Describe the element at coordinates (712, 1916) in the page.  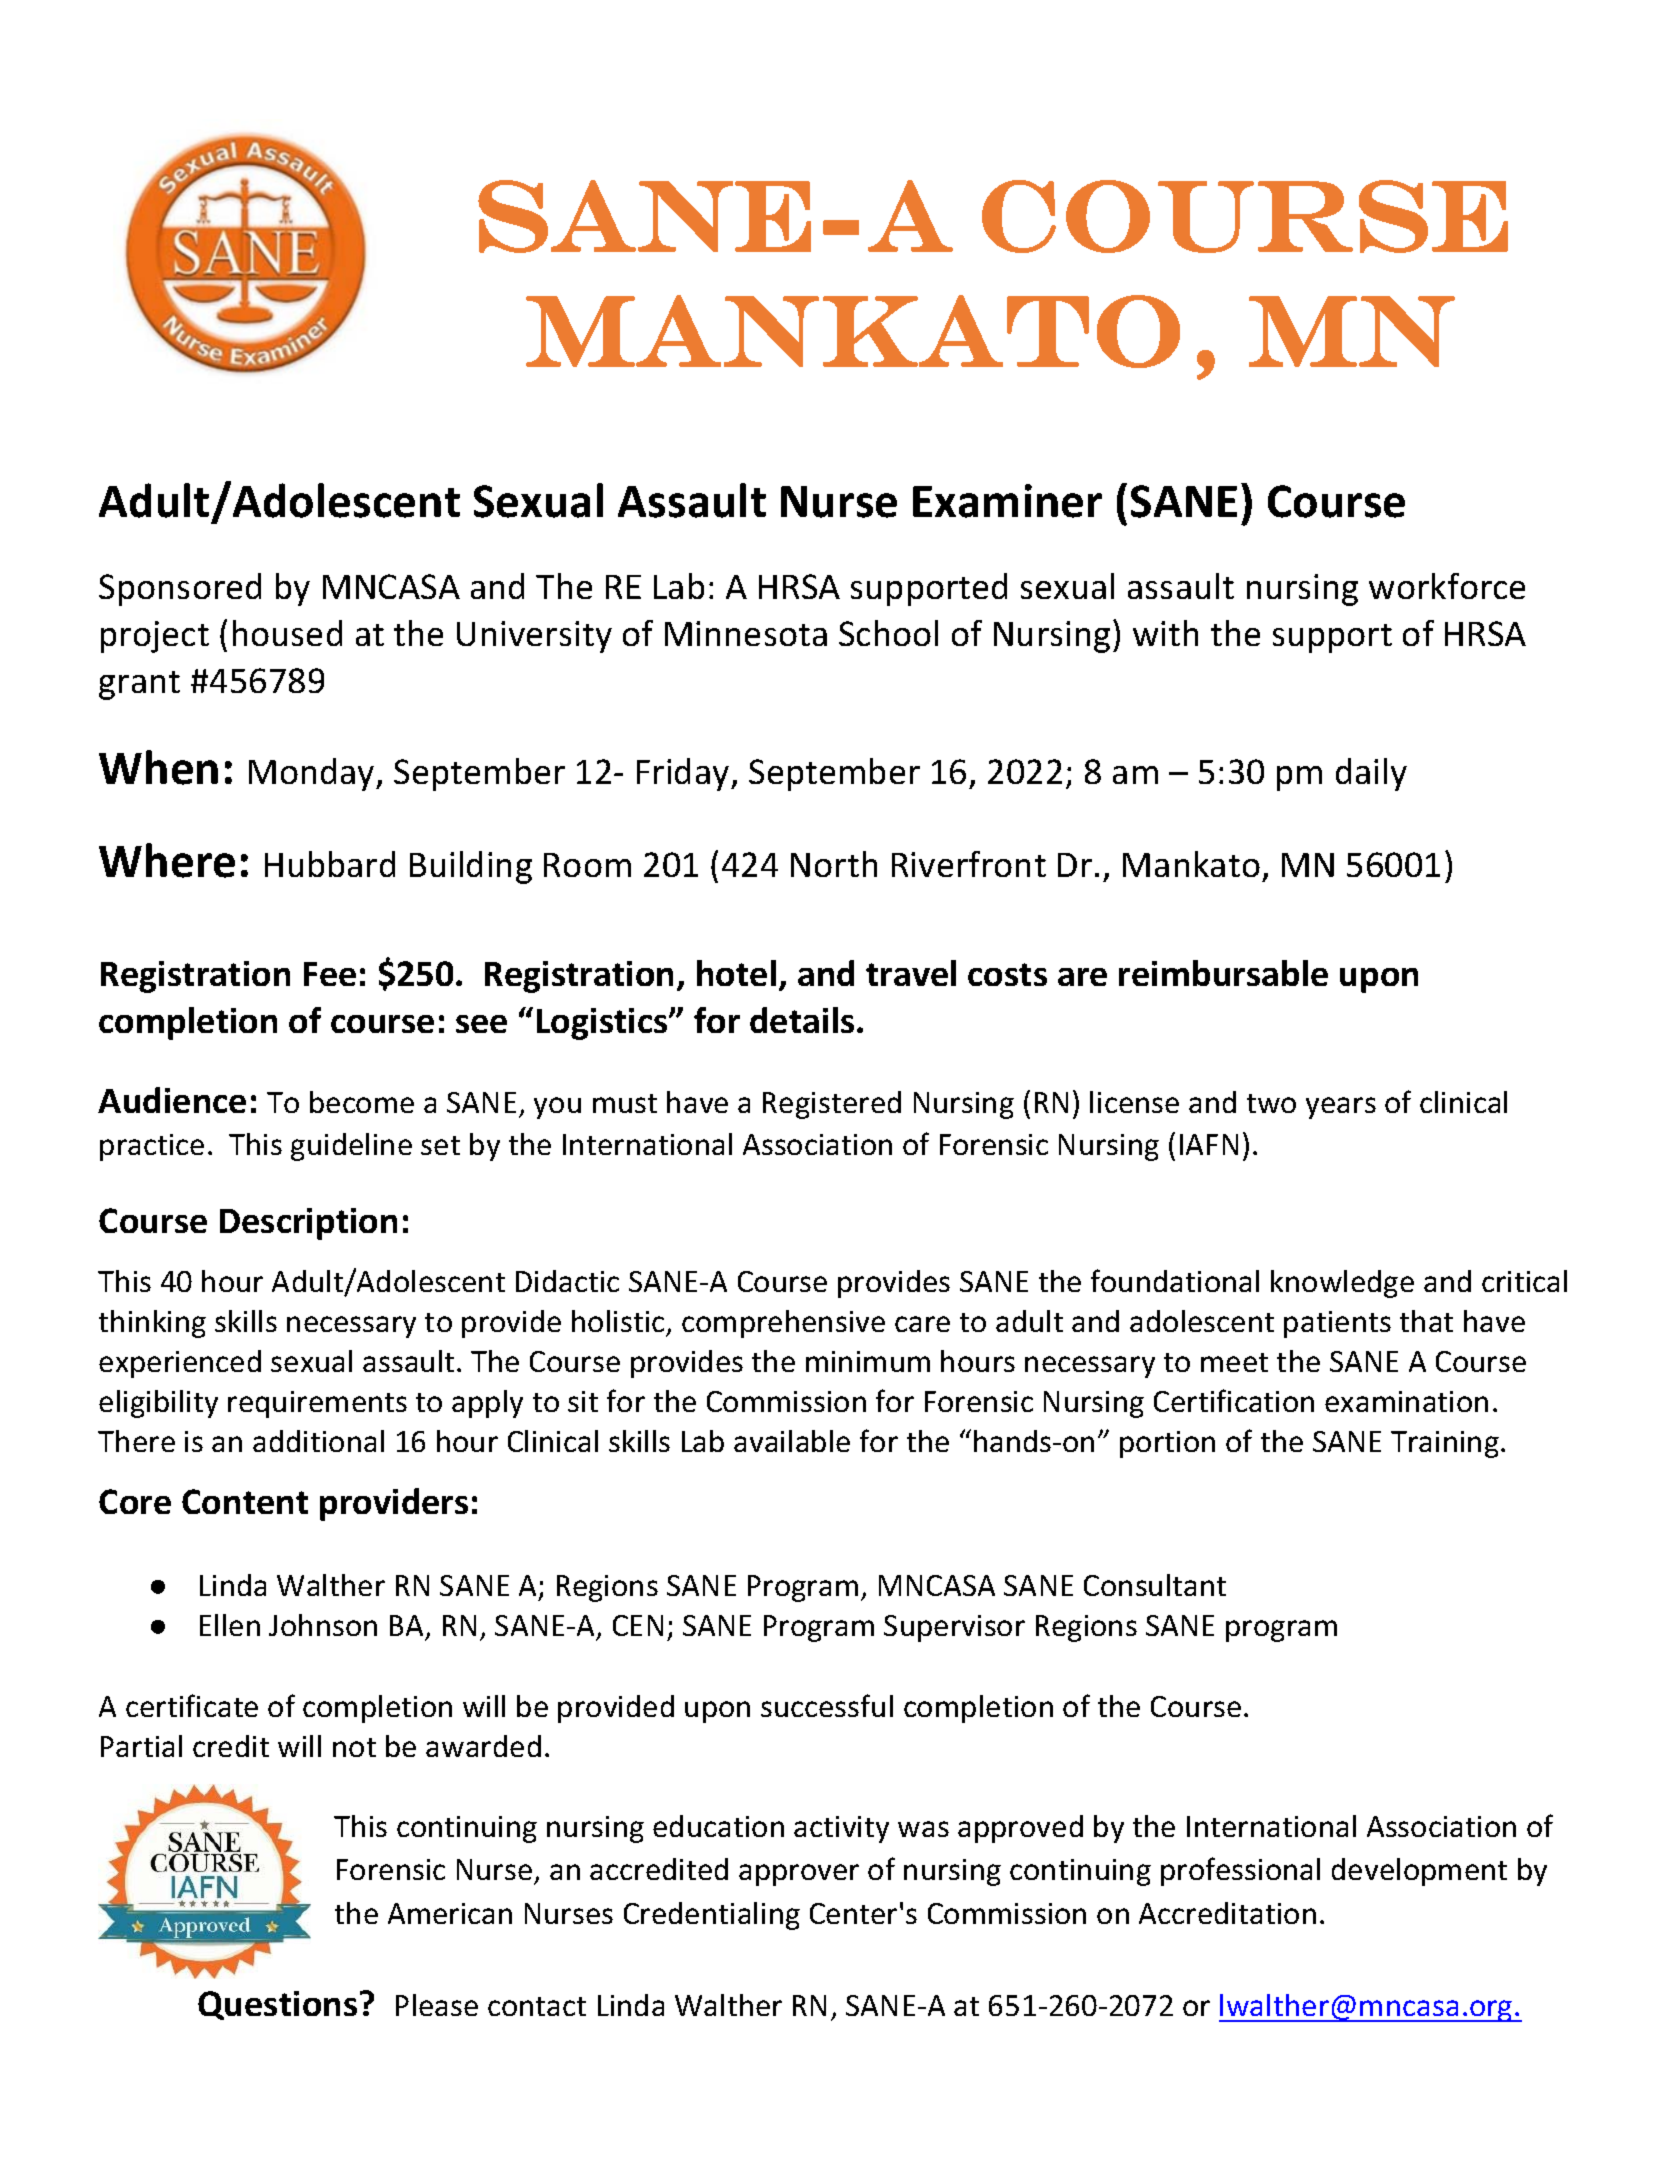
I see `Credentialing` at that location.
